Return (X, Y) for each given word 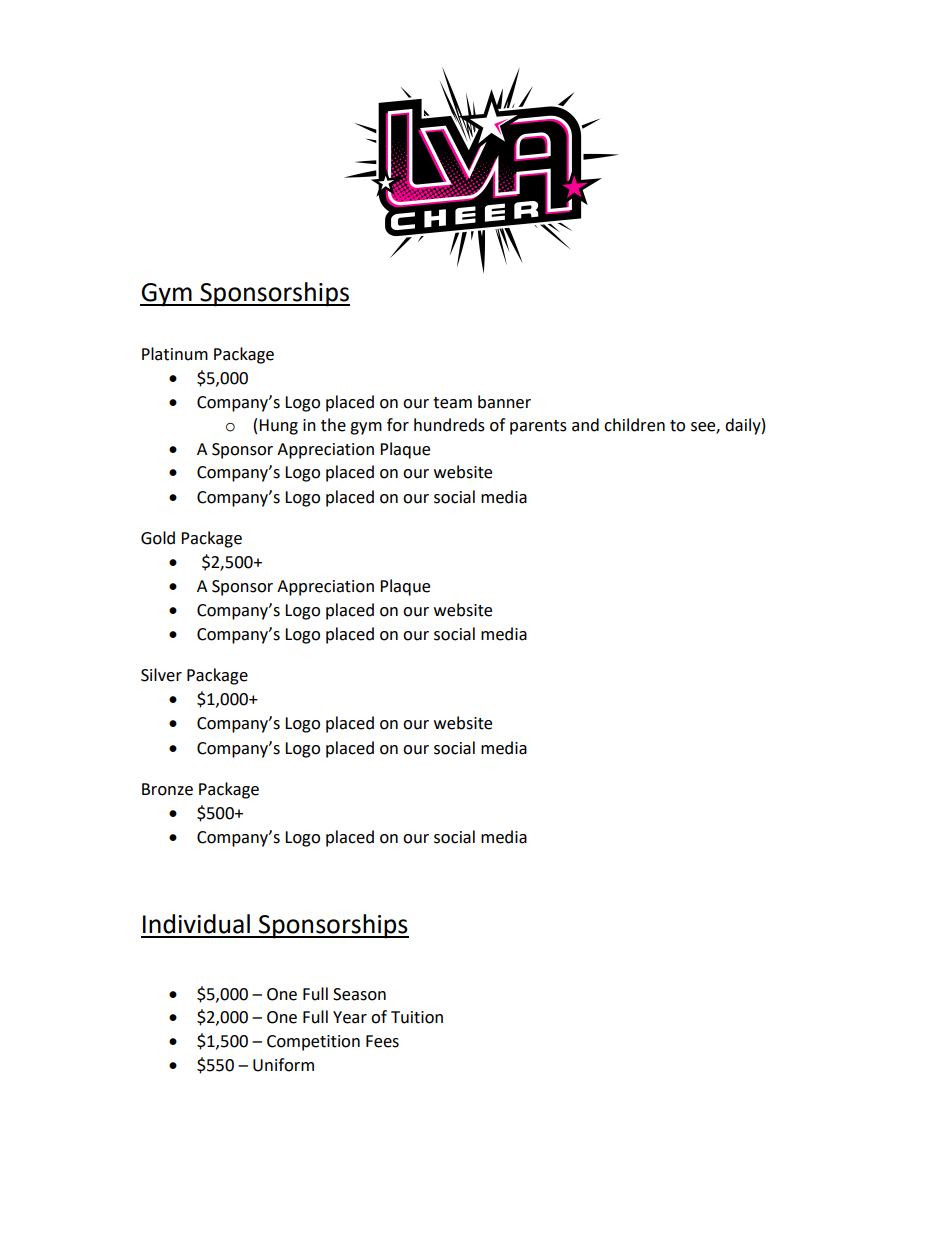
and (585, 425)
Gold (158, 538)
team (452, 403)
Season (359, 994)
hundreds (449, 425)
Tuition (417, 1017)
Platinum (175, 354)
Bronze (167, 789)
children (634, 425)
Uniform (283, 1065)
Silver (161, 675)
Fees (382, 1041)
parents (538, 427)
